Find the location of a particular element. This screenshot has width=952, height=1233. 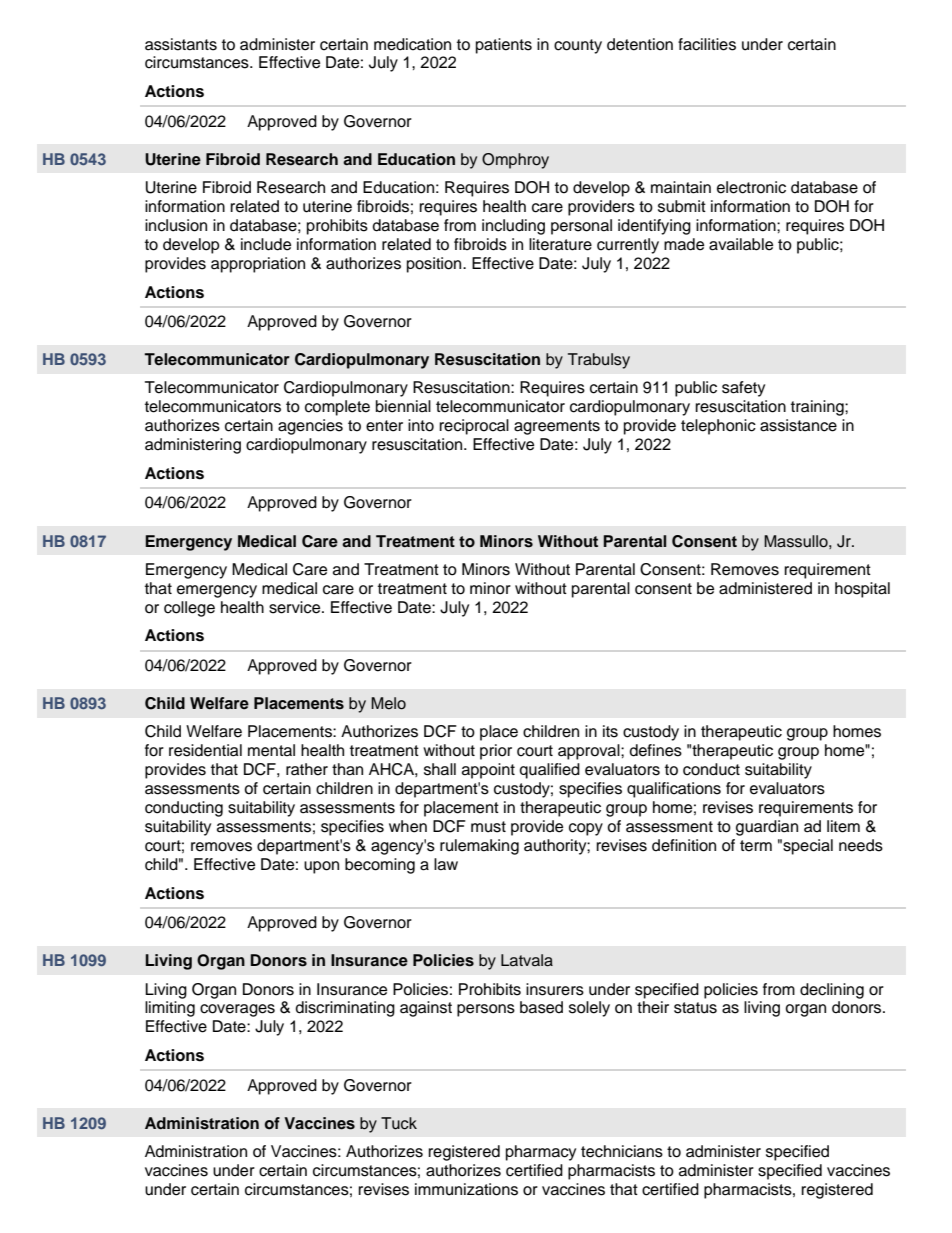

available is located at coordinates (741, 244).
